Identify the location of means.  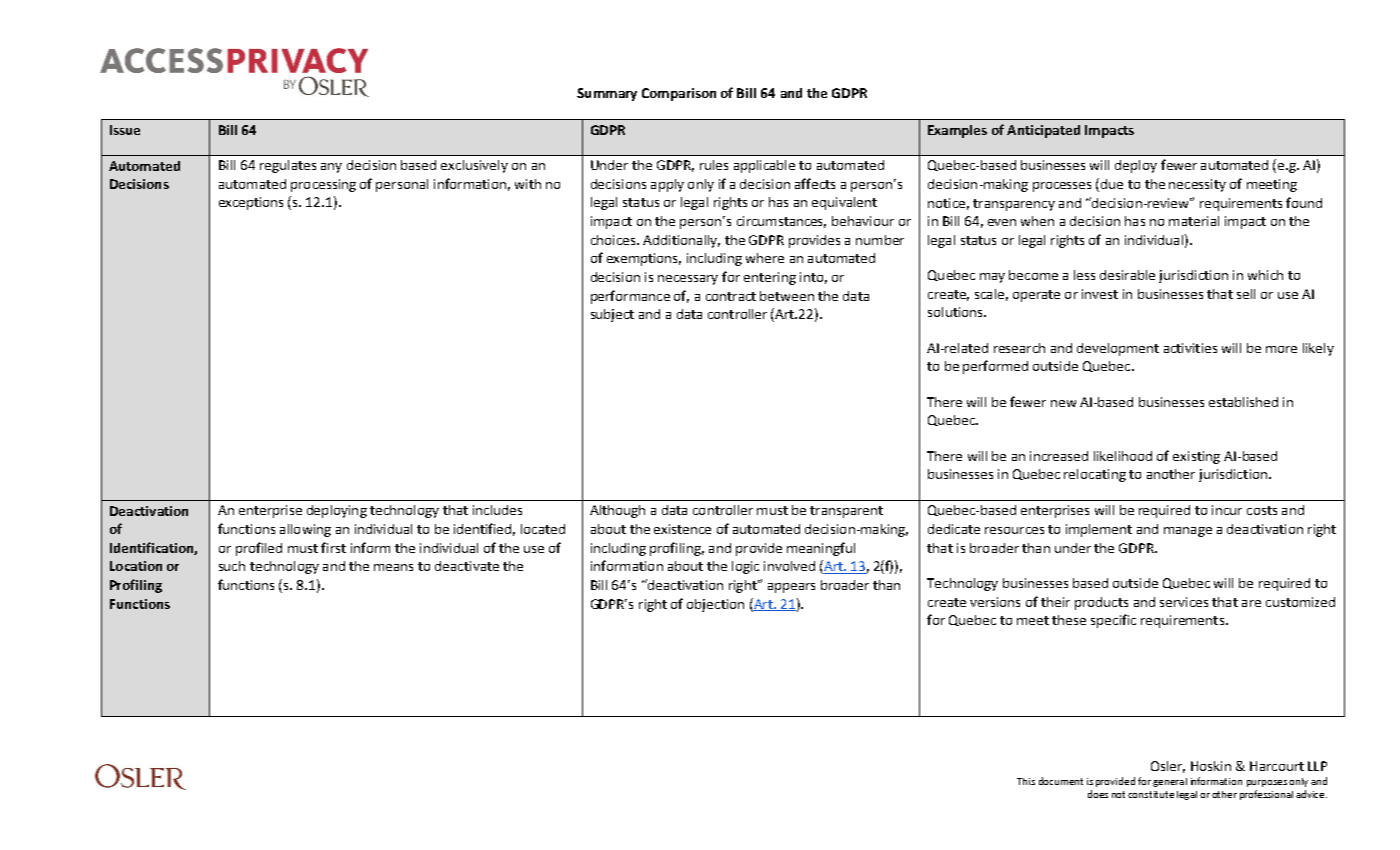
(393, 567).
